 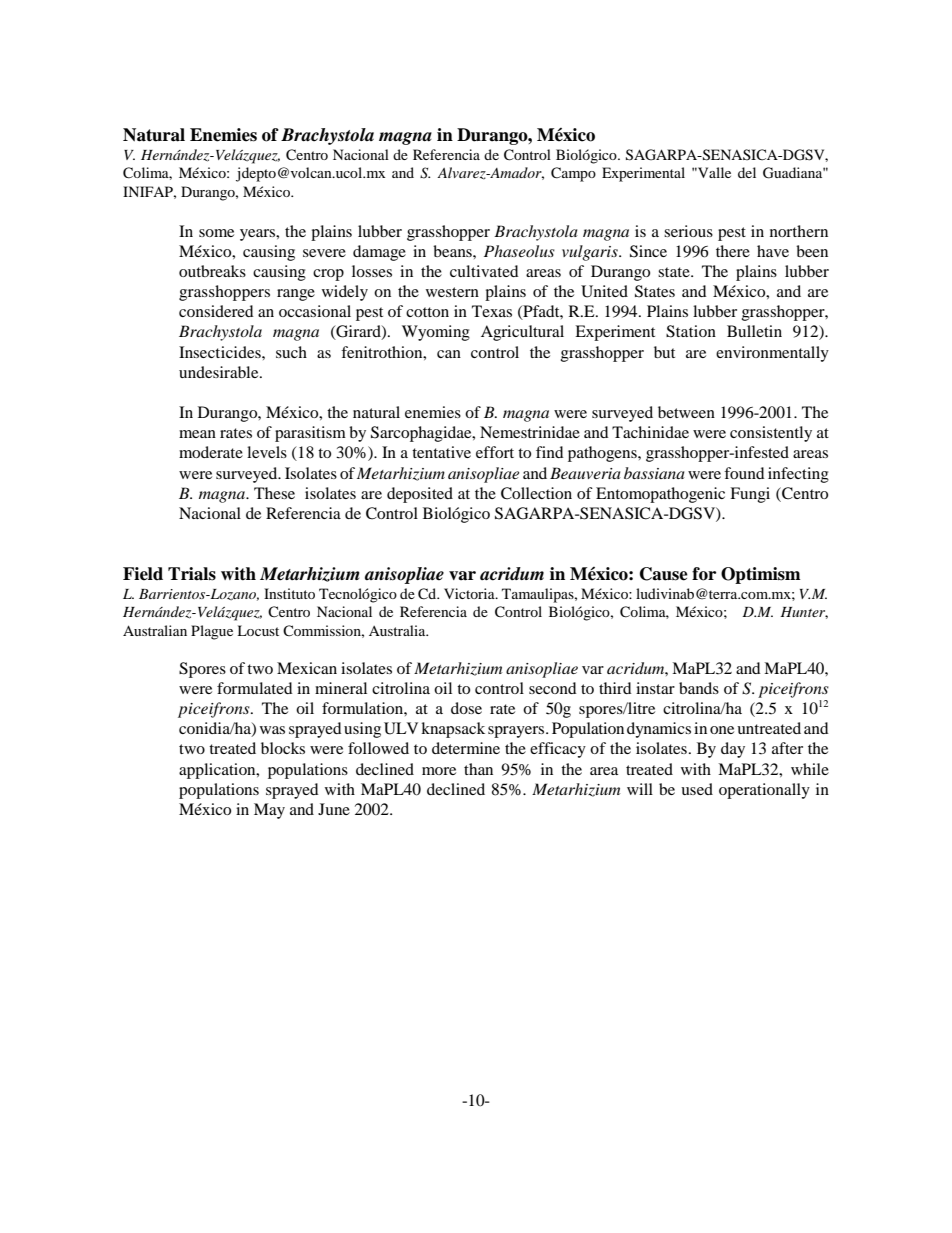 I want to click on application, so click(x=218, y=771).
